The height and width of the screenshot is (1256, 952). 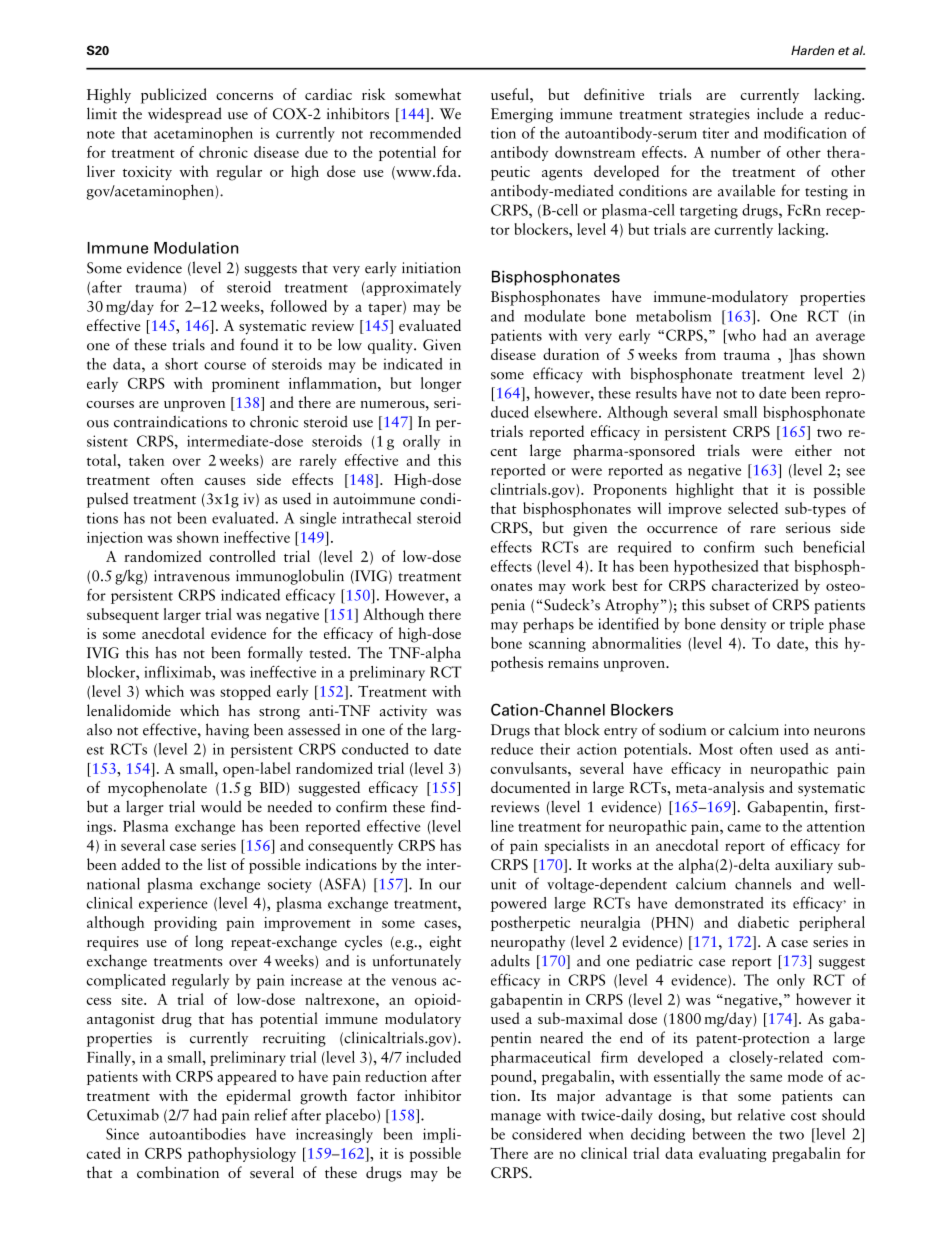 What do you see at coordinates (719, 115) in the screenshot?
I see `strategies` at bounding box center [719, 115].
